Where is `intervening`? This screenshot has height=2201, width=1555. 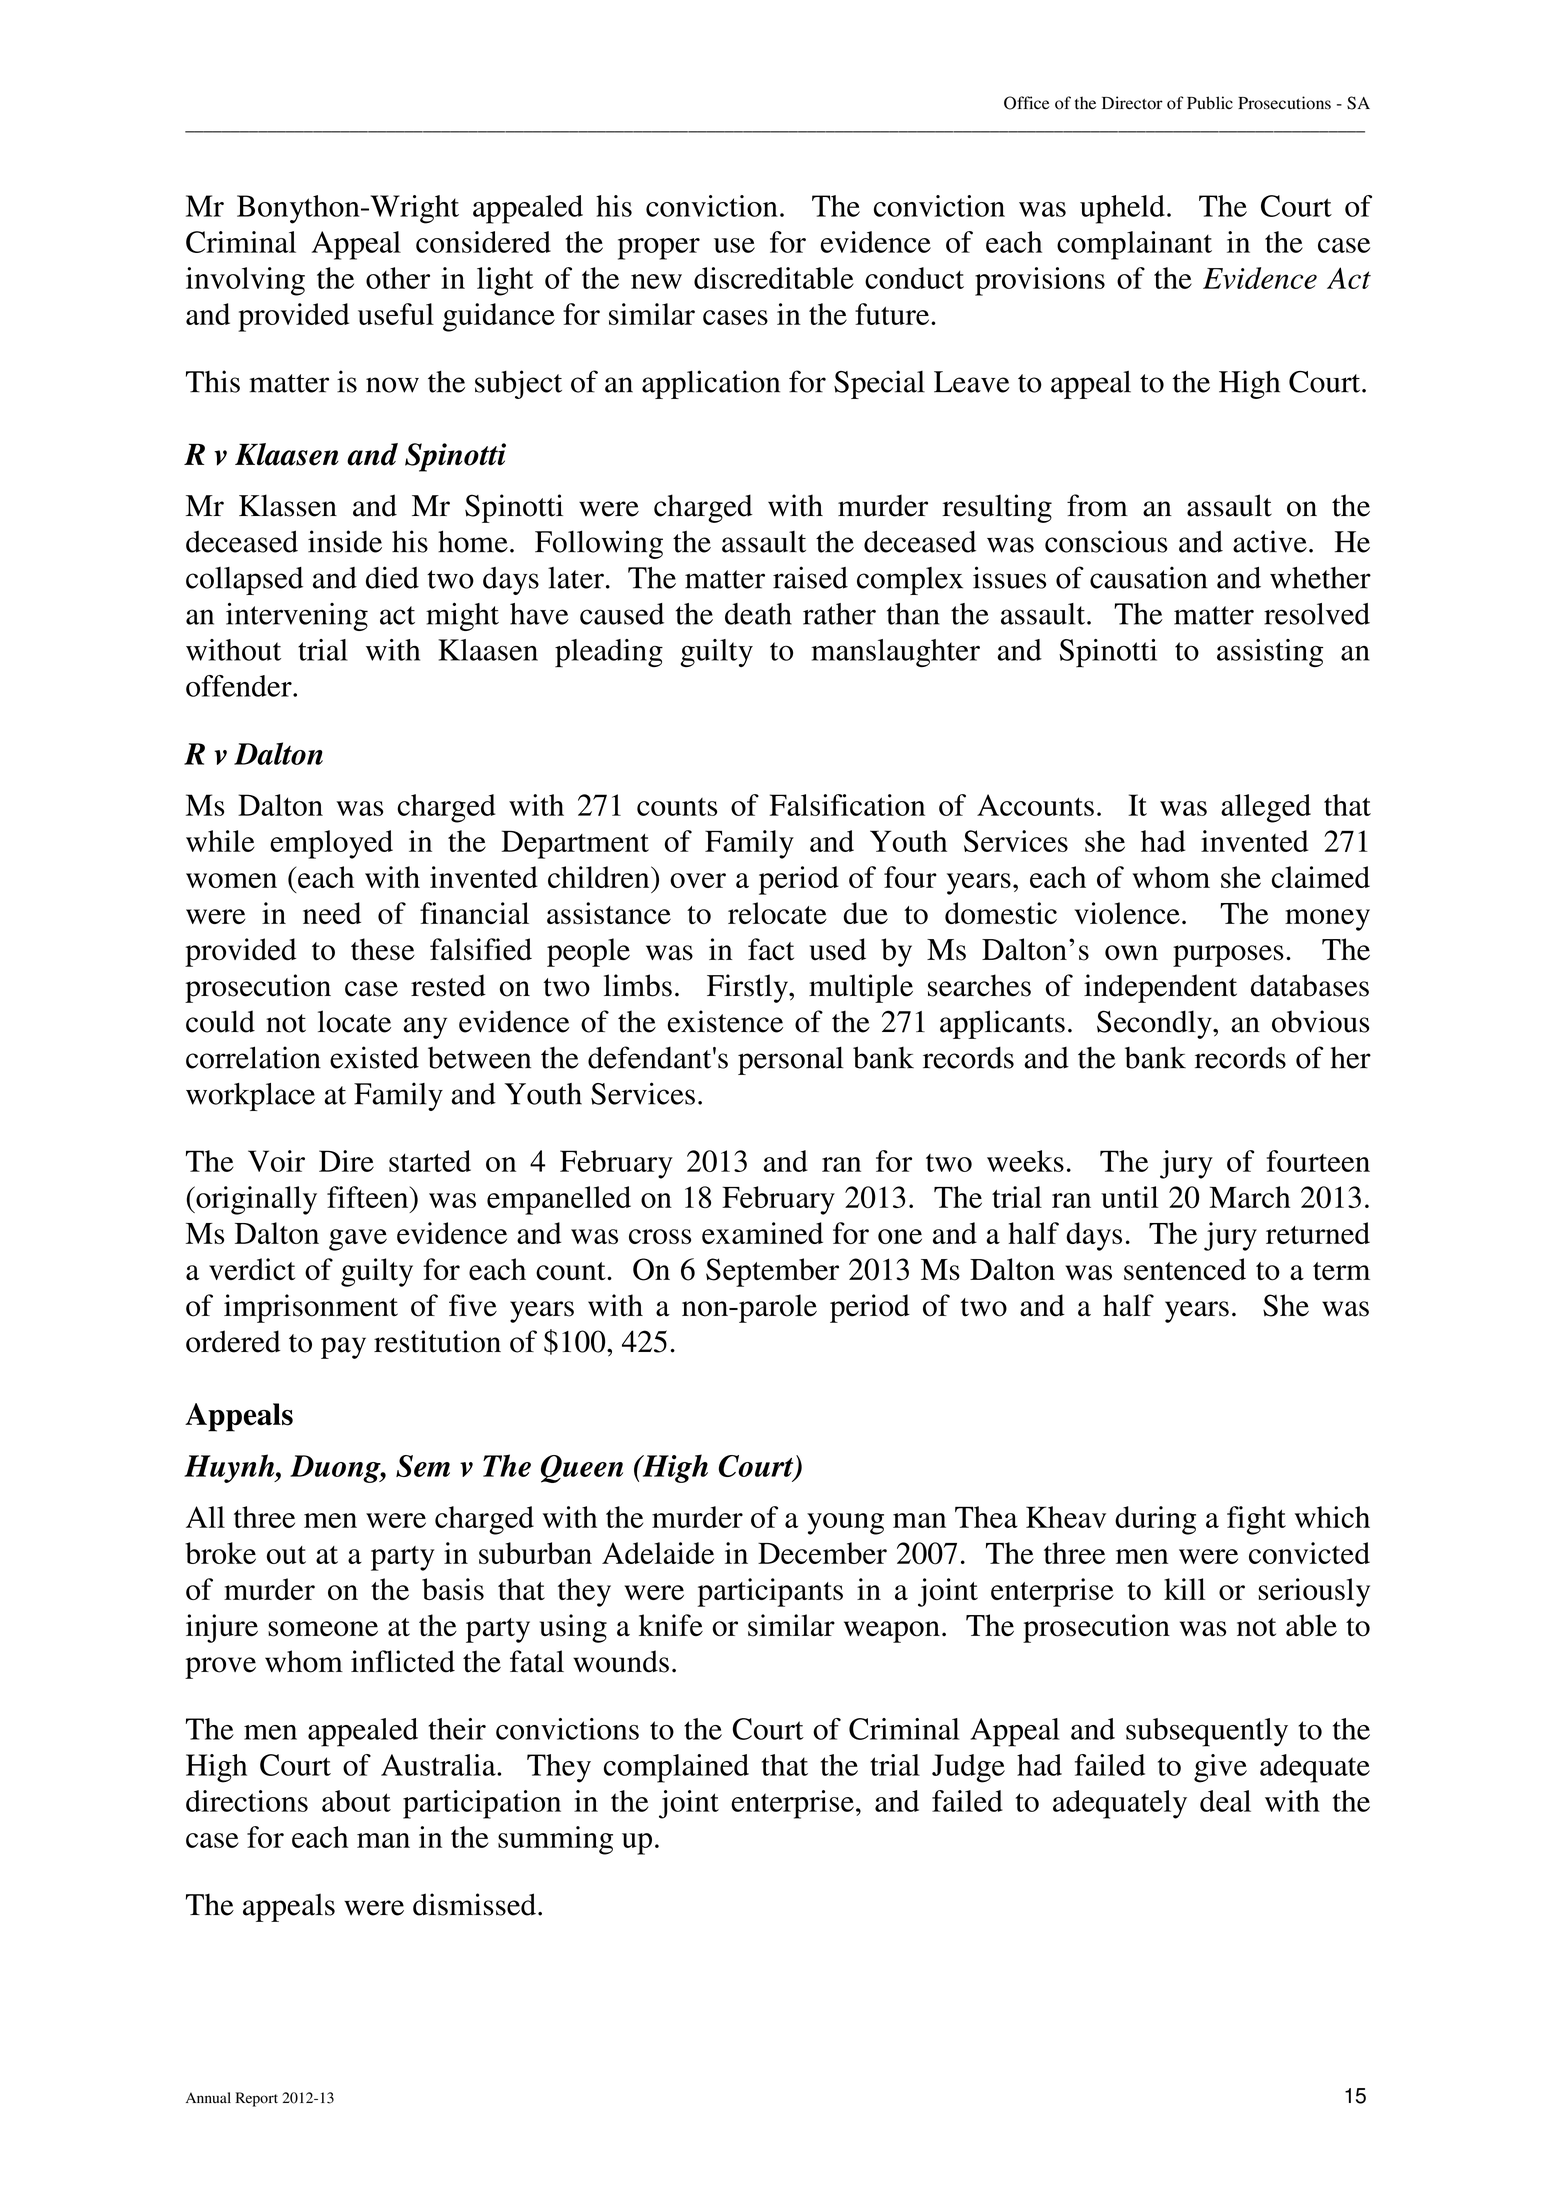 intervening is located at coordinates (297, 616).
